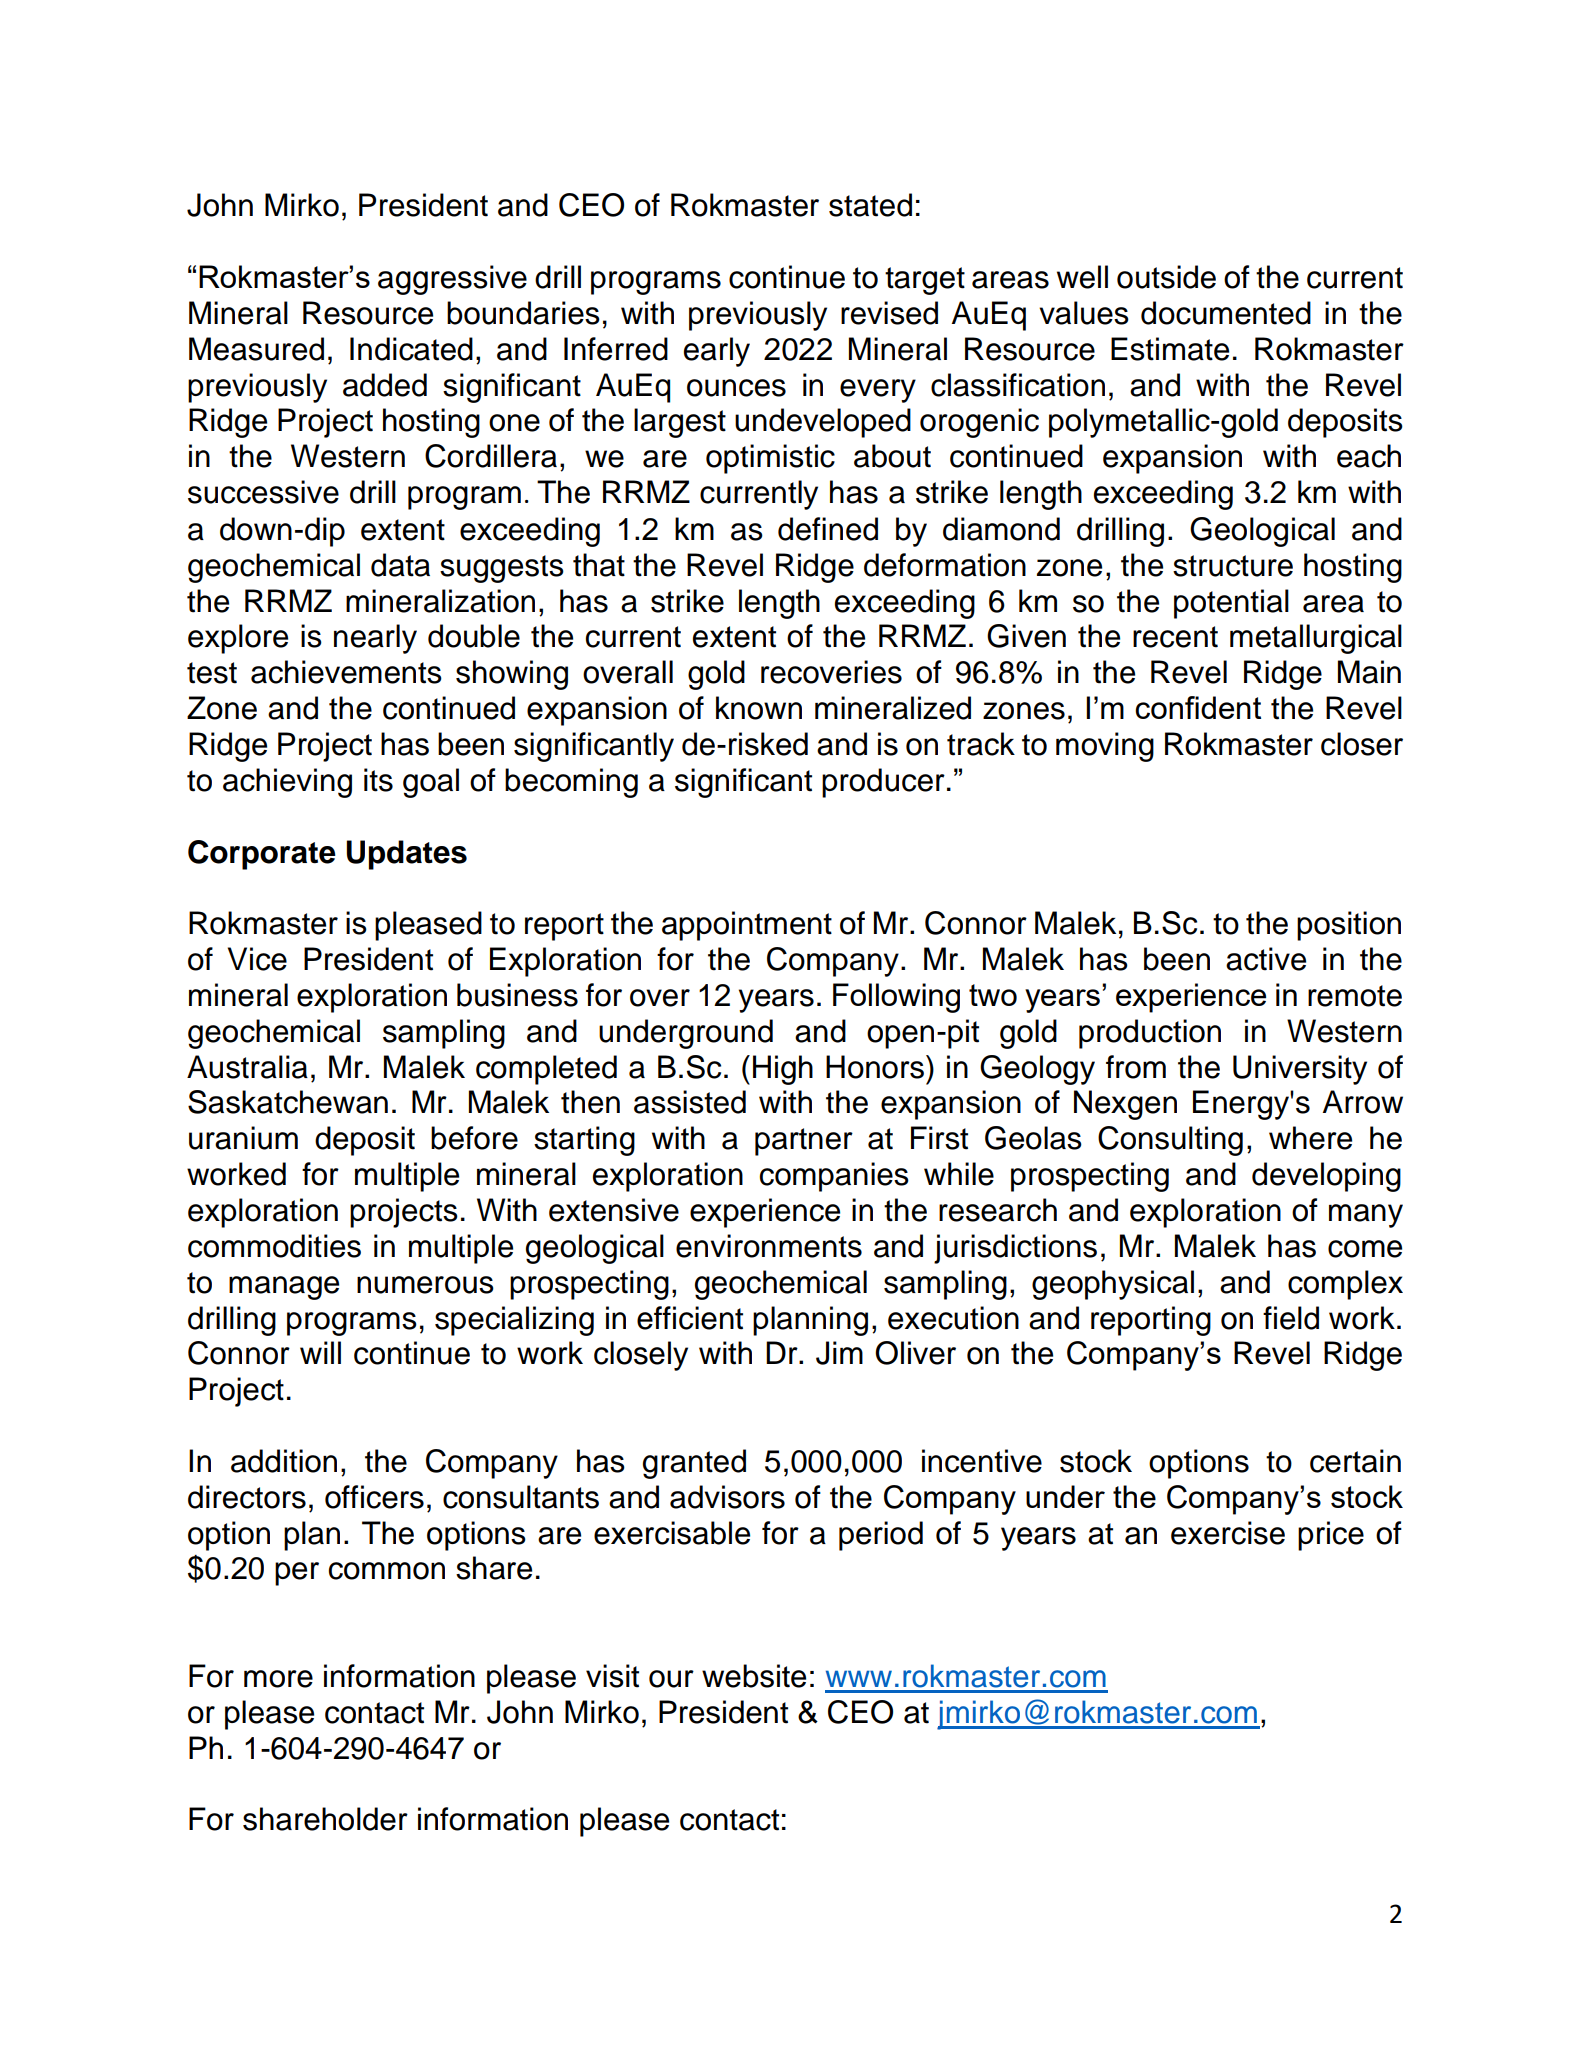 The image size is (1590, 2057). Describe the element at coordinates (754, 1676) in the screenshot. I see `website` at that location.
